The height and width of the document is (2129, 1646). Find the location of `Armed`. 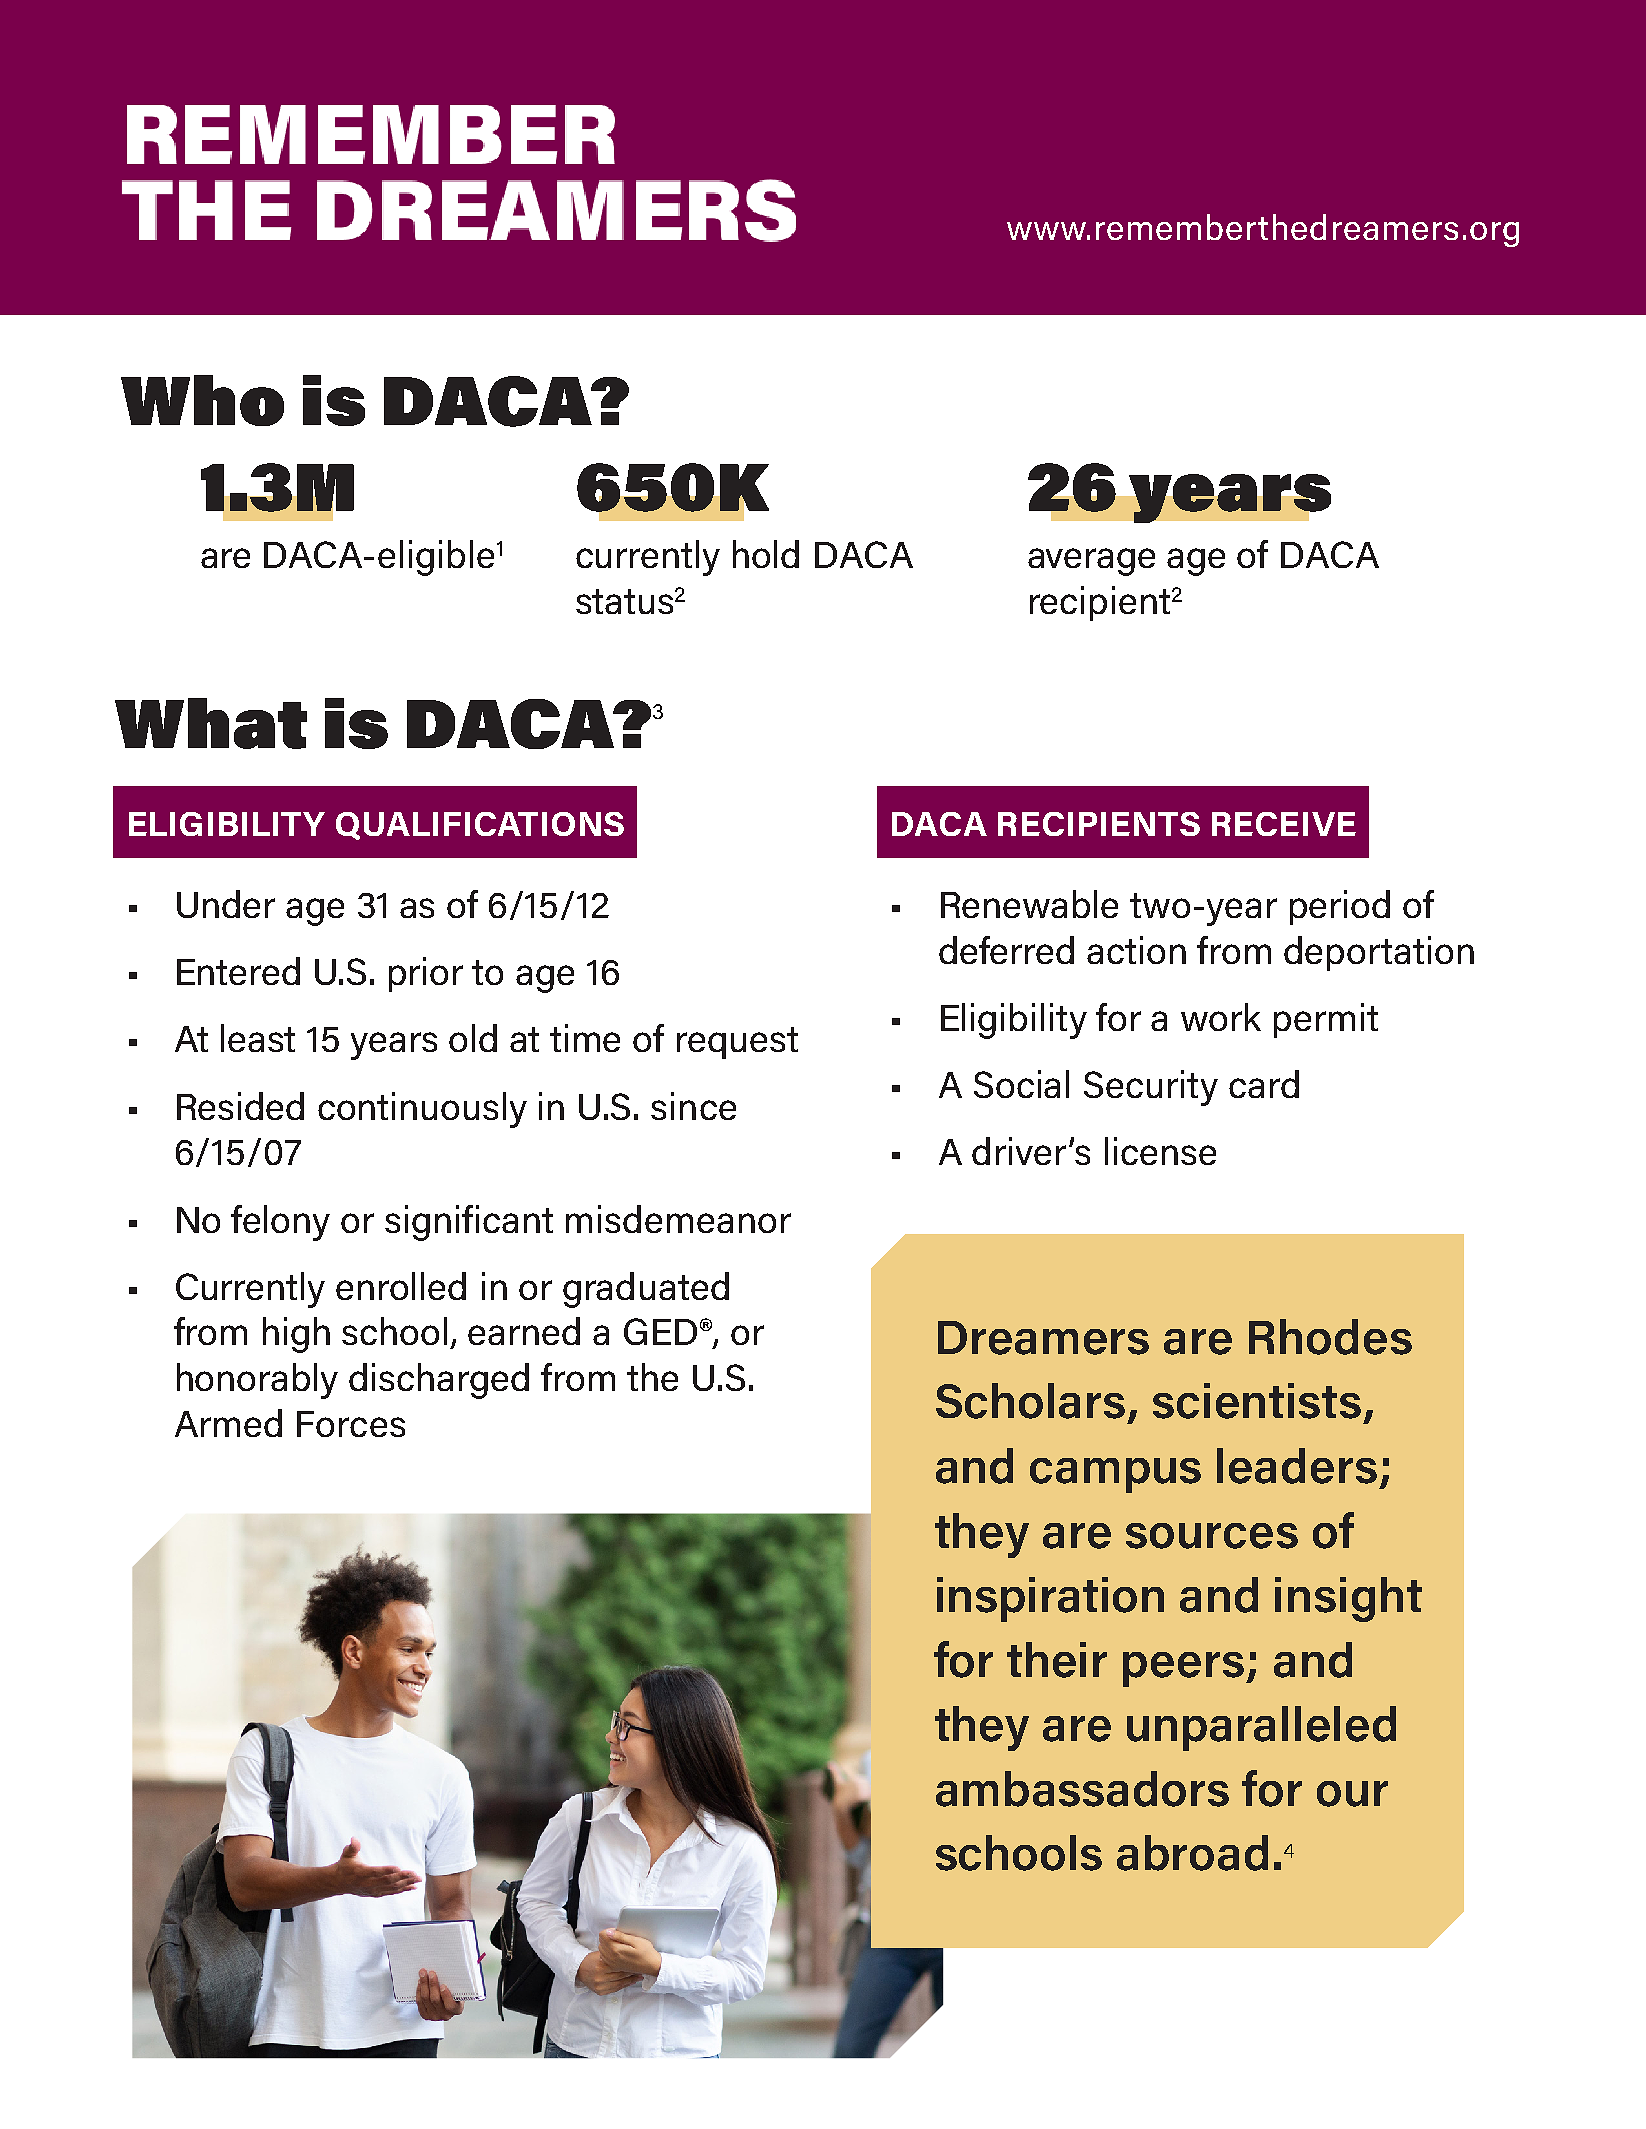

Armed is located at coordinates (228, 1423).
